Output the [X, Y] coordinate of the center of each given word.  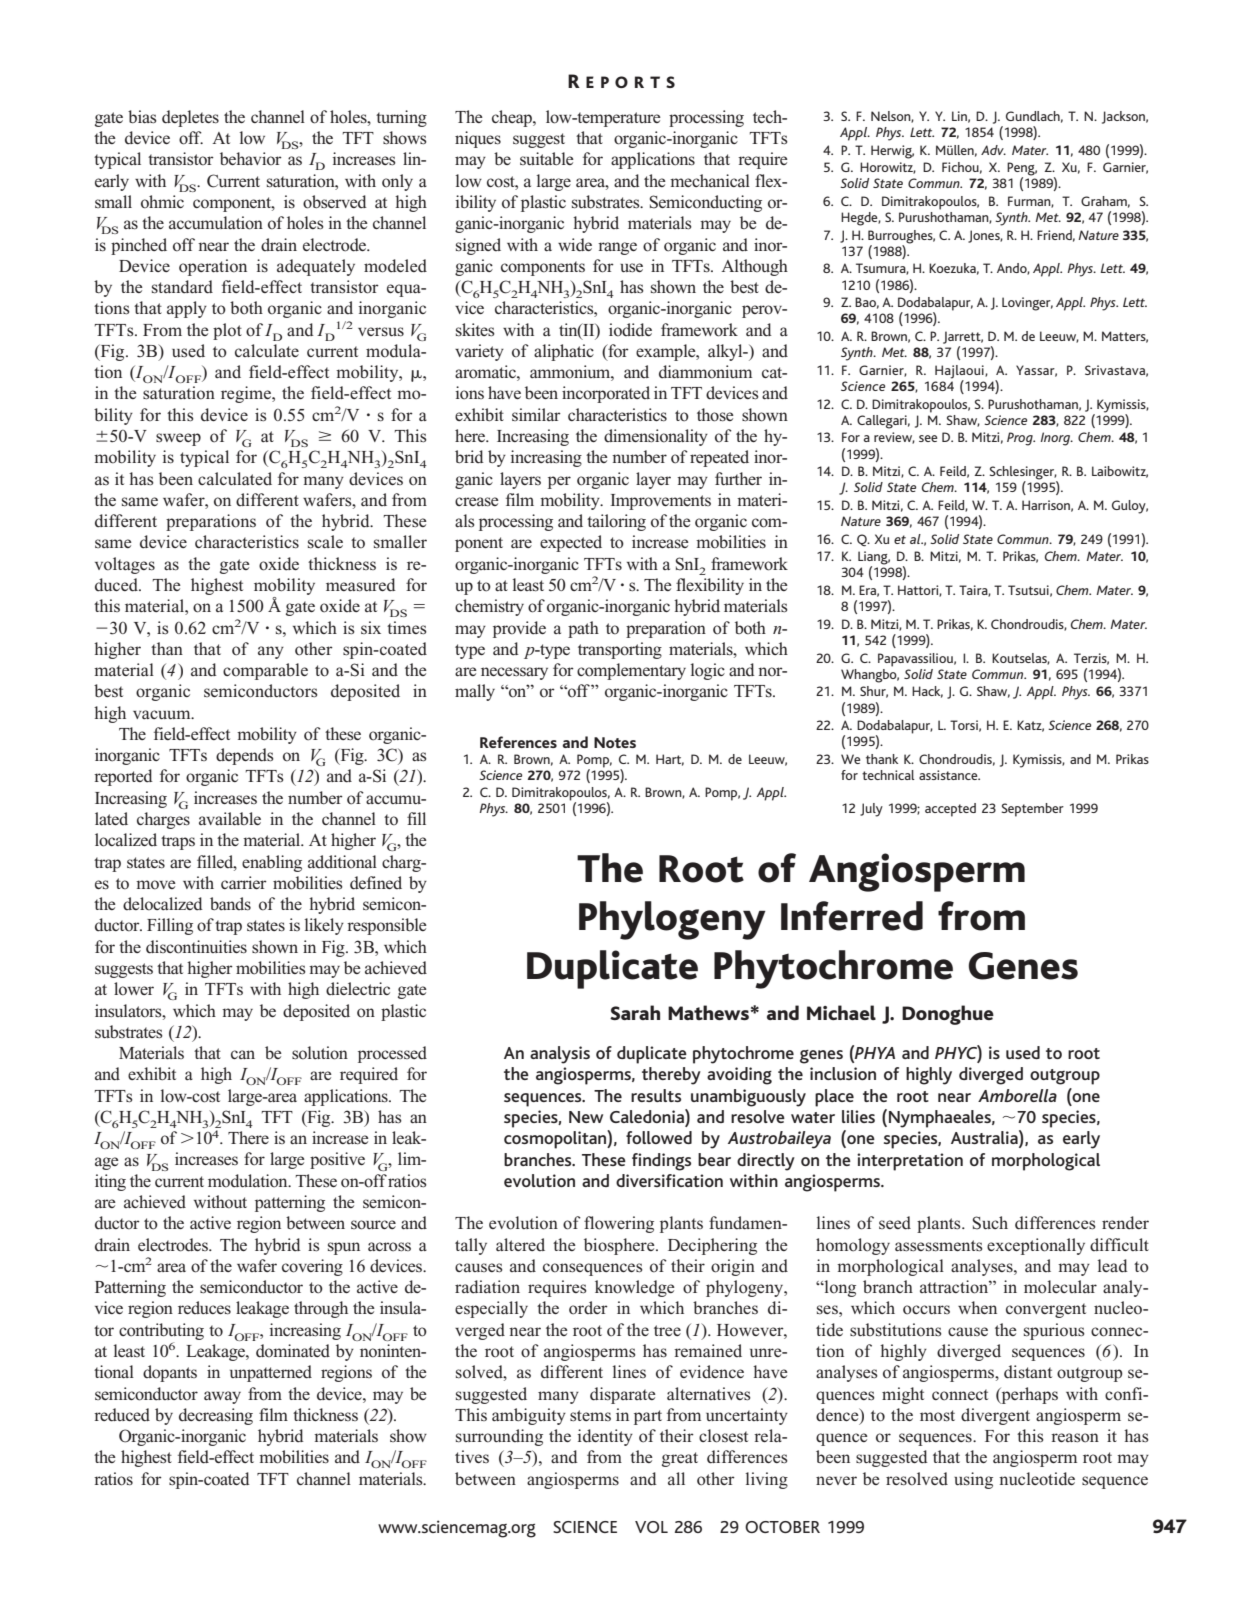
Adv [993, 150]
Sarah [635, 1012]
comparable [265, 671]
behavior [251, 159]
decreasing [216, 1416]
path [583, 629]
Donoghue [948, 1015]
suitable [547, 158]
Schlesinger [1023, 474]
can [243, 1054]
